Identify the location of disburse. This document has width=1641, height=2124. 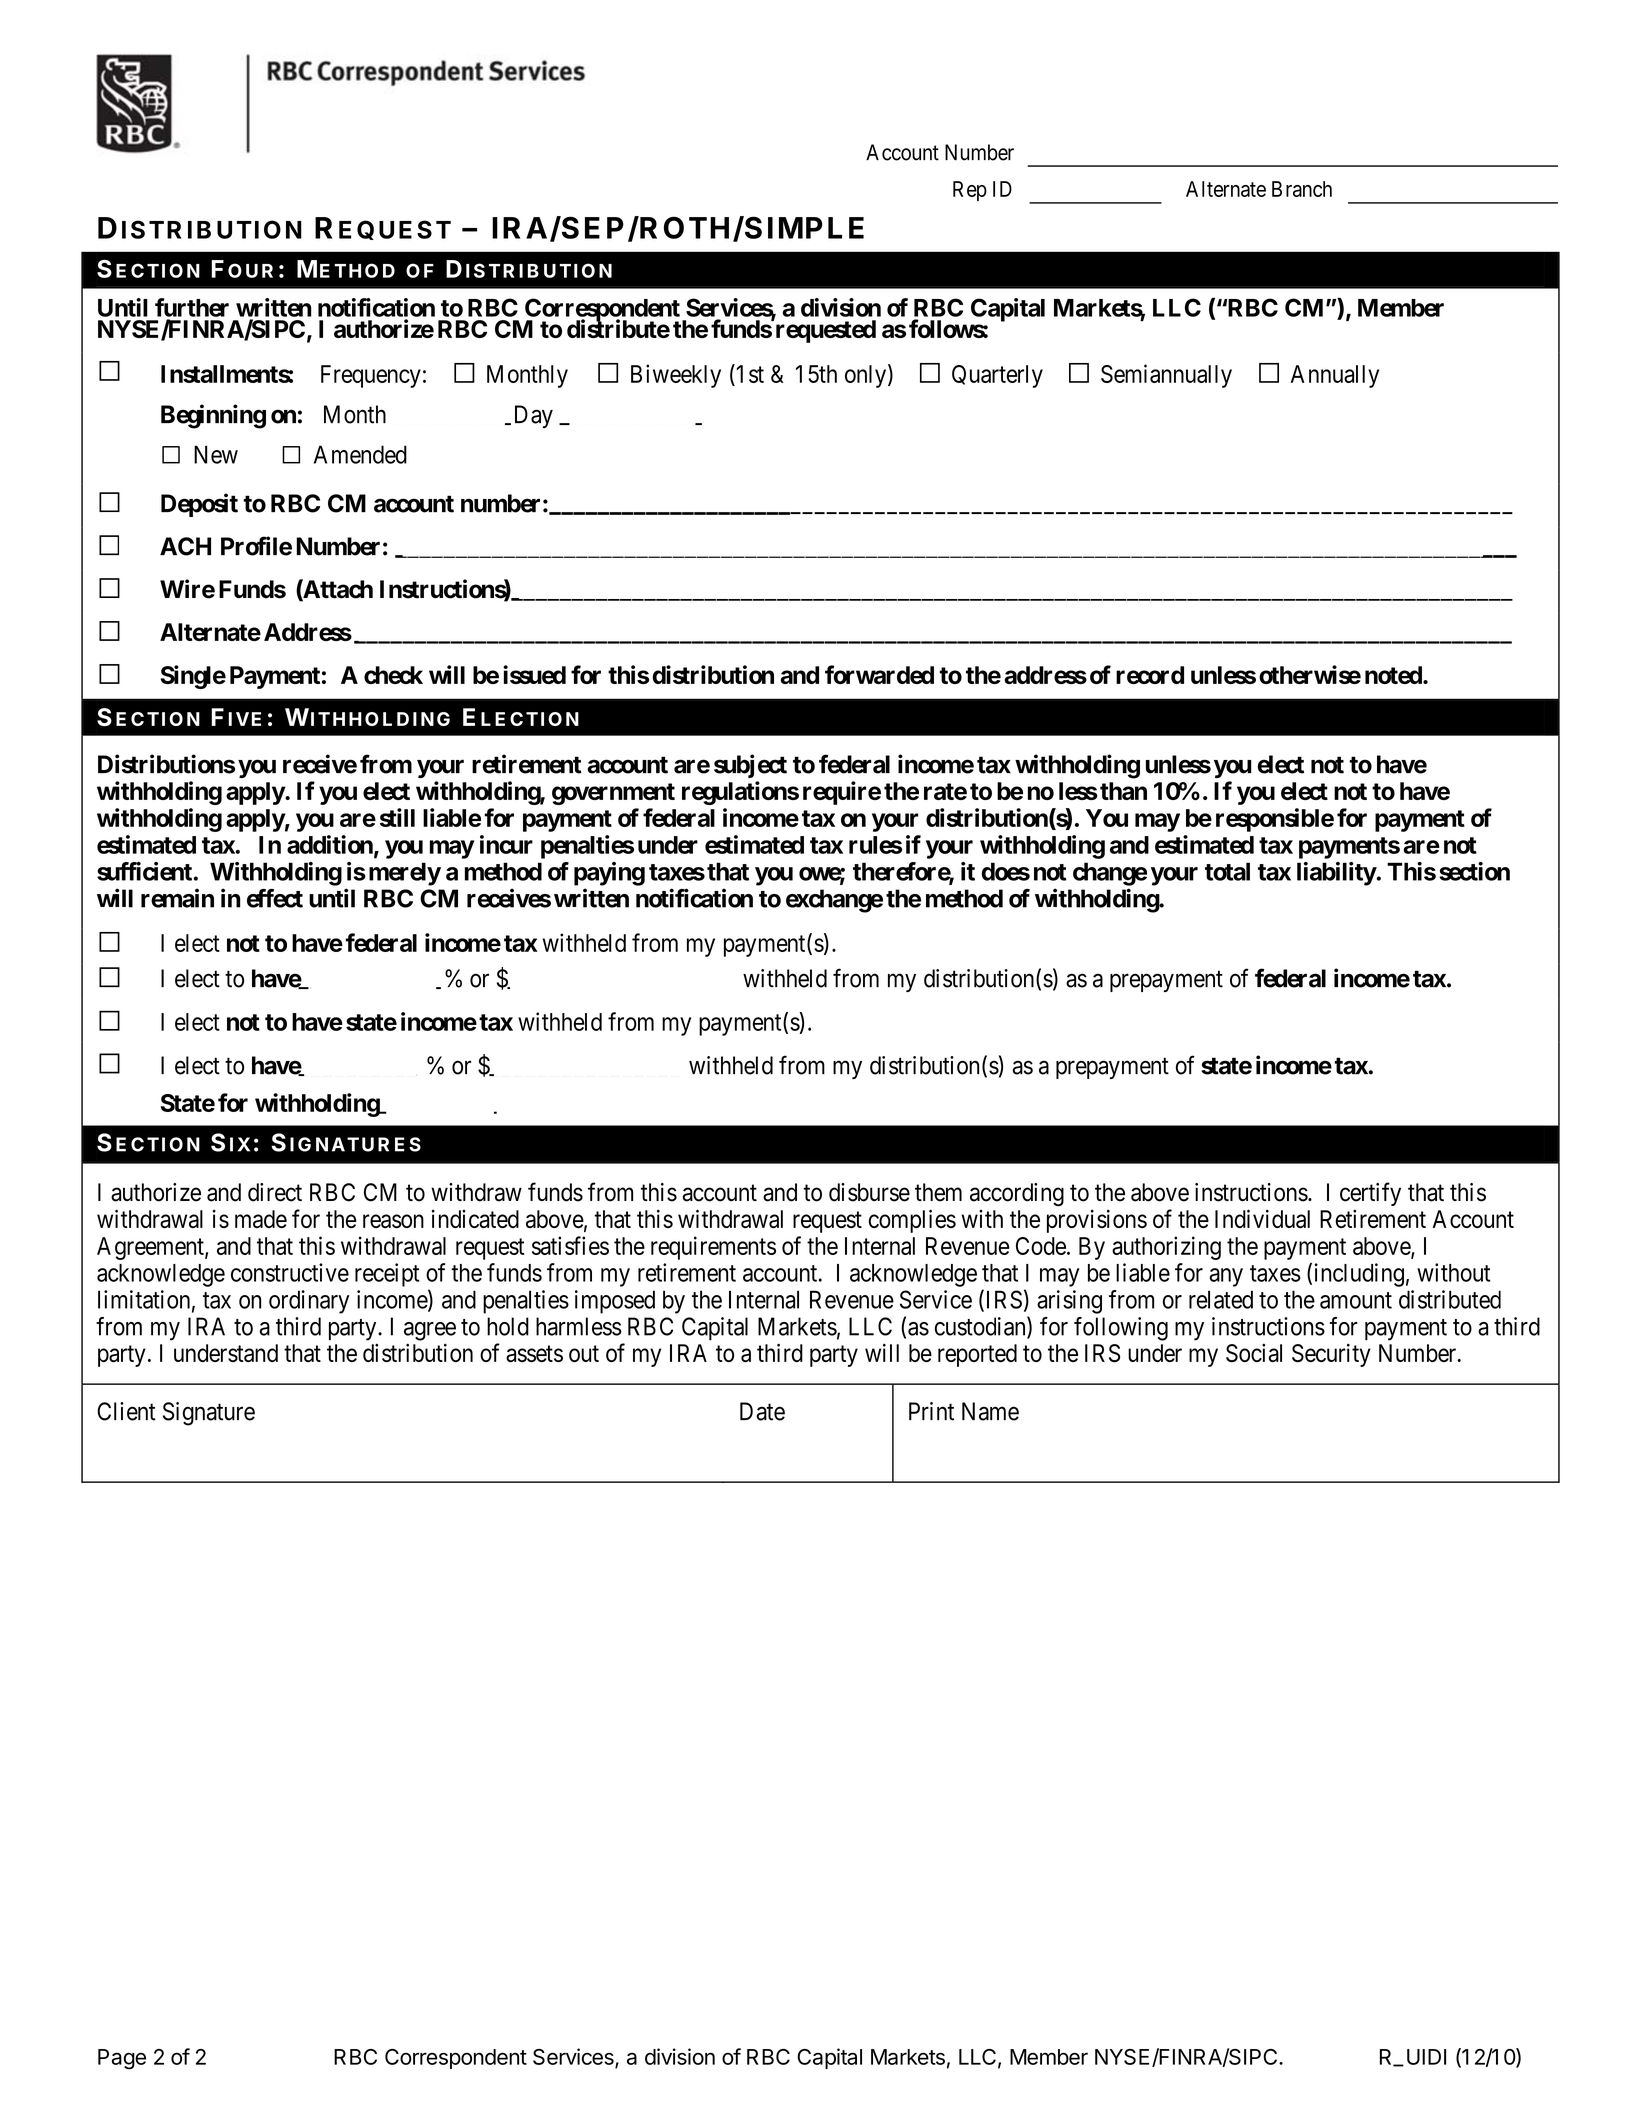
(869, 1192).
